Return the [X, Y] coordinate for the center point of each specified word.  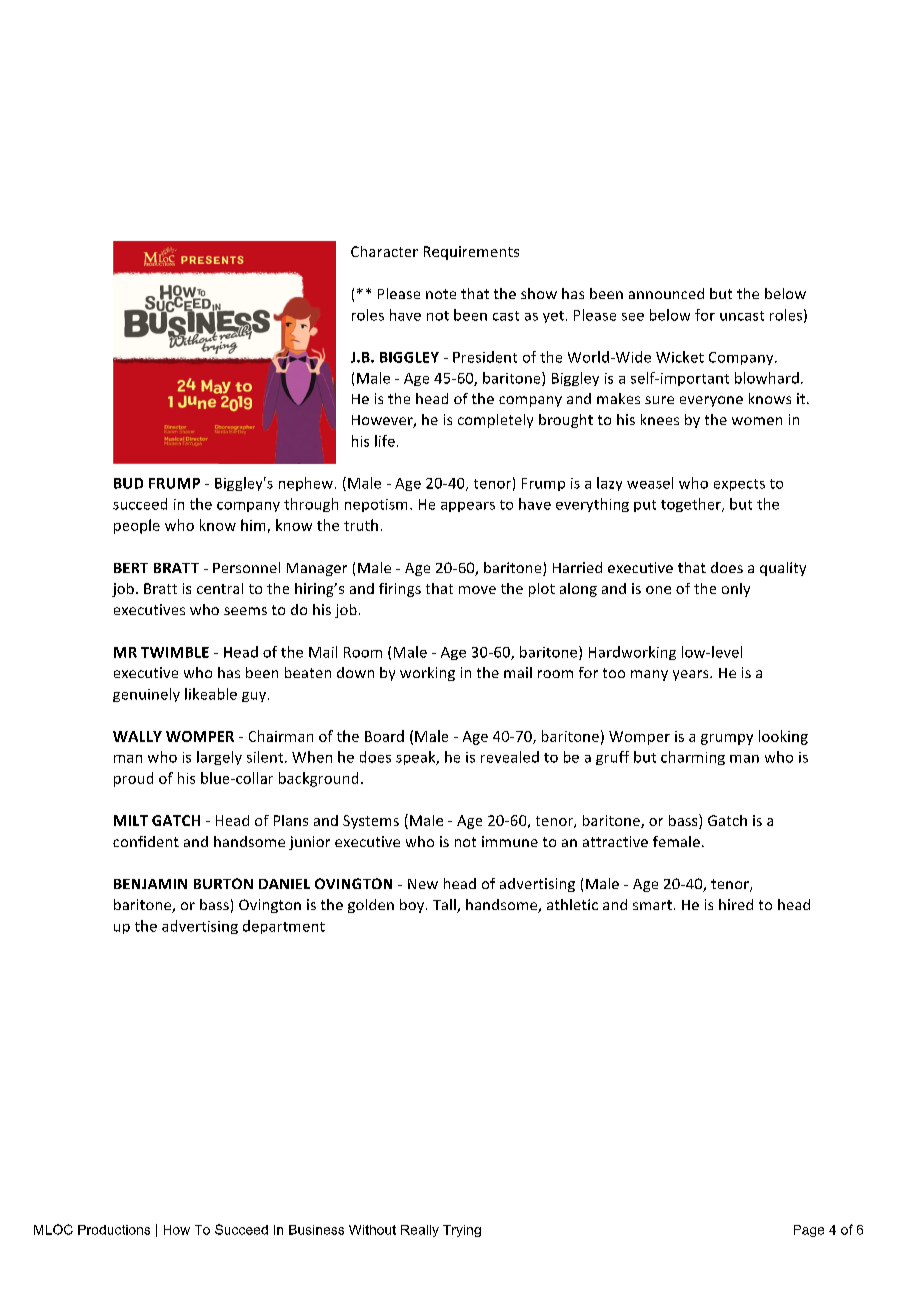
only [736, 590]
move [477, 590]
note [441, 294]
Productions [114, 1230]
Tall [445, 906]
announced [666, 293]
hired [736, 904]
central [220, 588]
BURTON [223, 883]
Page [809, 1231]
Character [384, 251]
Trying [462, 1231]
